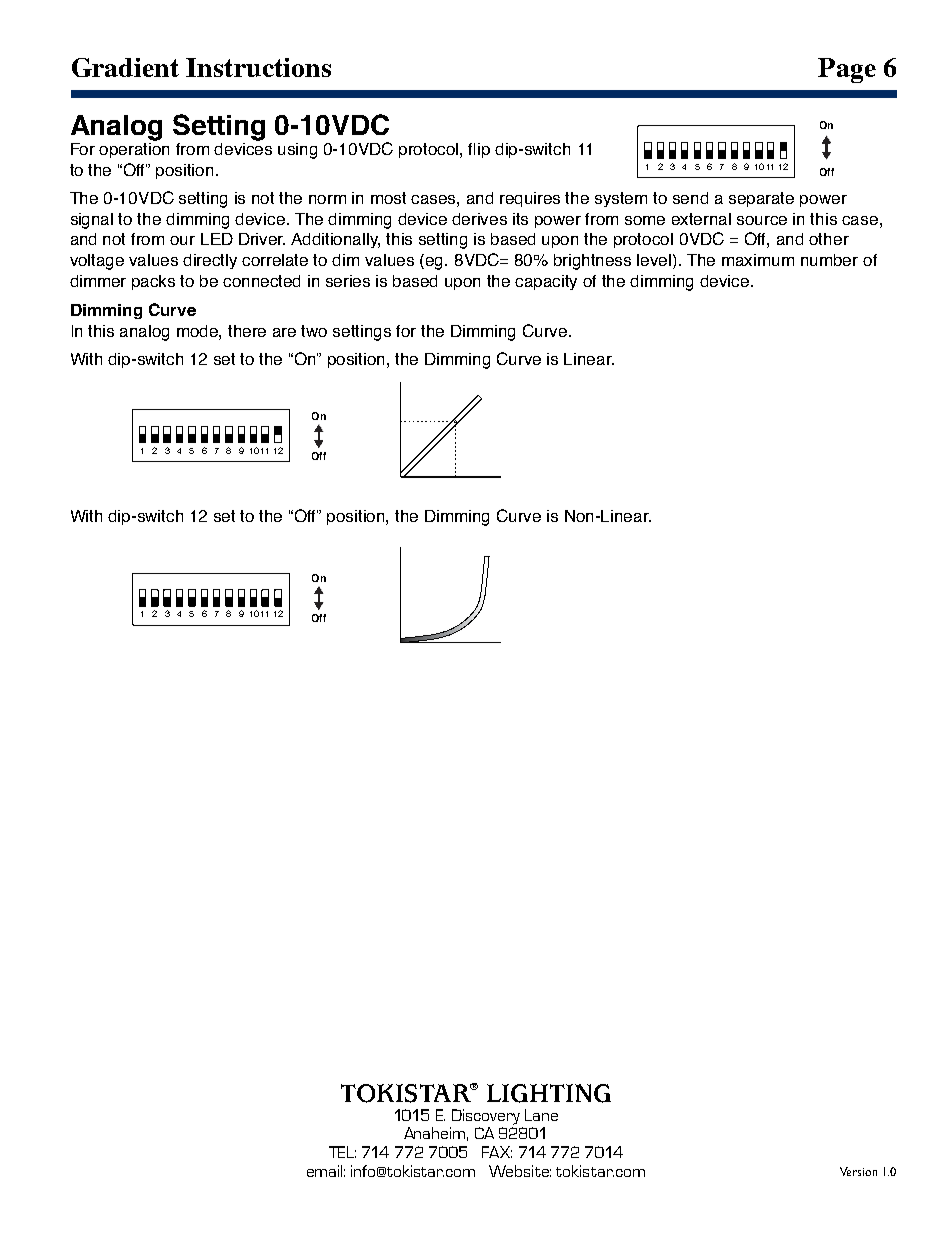 This screenshot has width=952, height=1233. Describe the element at coordinates (486, 1117) in the screenshot. I see `Discovery` at that location.
